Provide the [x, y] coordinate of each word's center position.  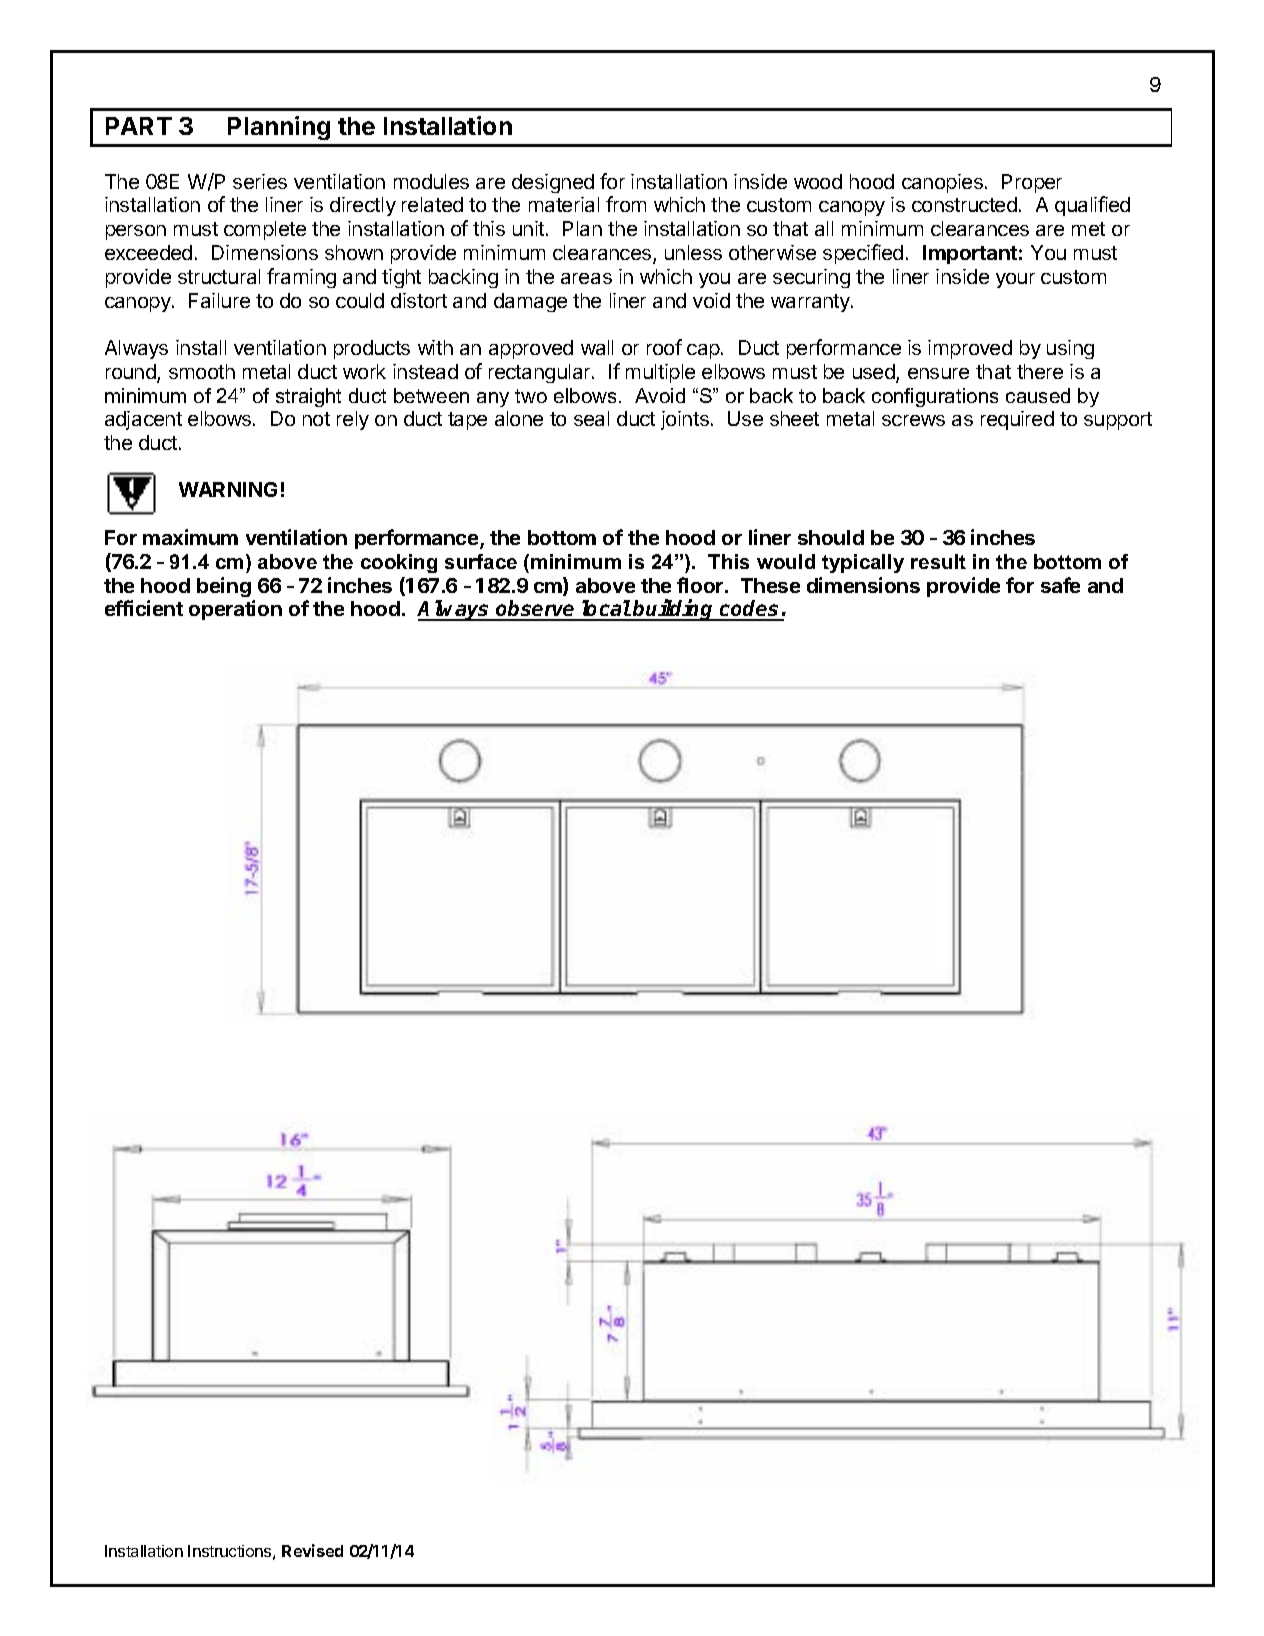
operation [235, 610]
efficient [144, 608]
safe [1060, 585]
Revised [312, 1550]
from [626, 204]
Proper [1032, 183]
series [260, 181]
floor [701, 585]
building [674, 610]
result [938, 561]
